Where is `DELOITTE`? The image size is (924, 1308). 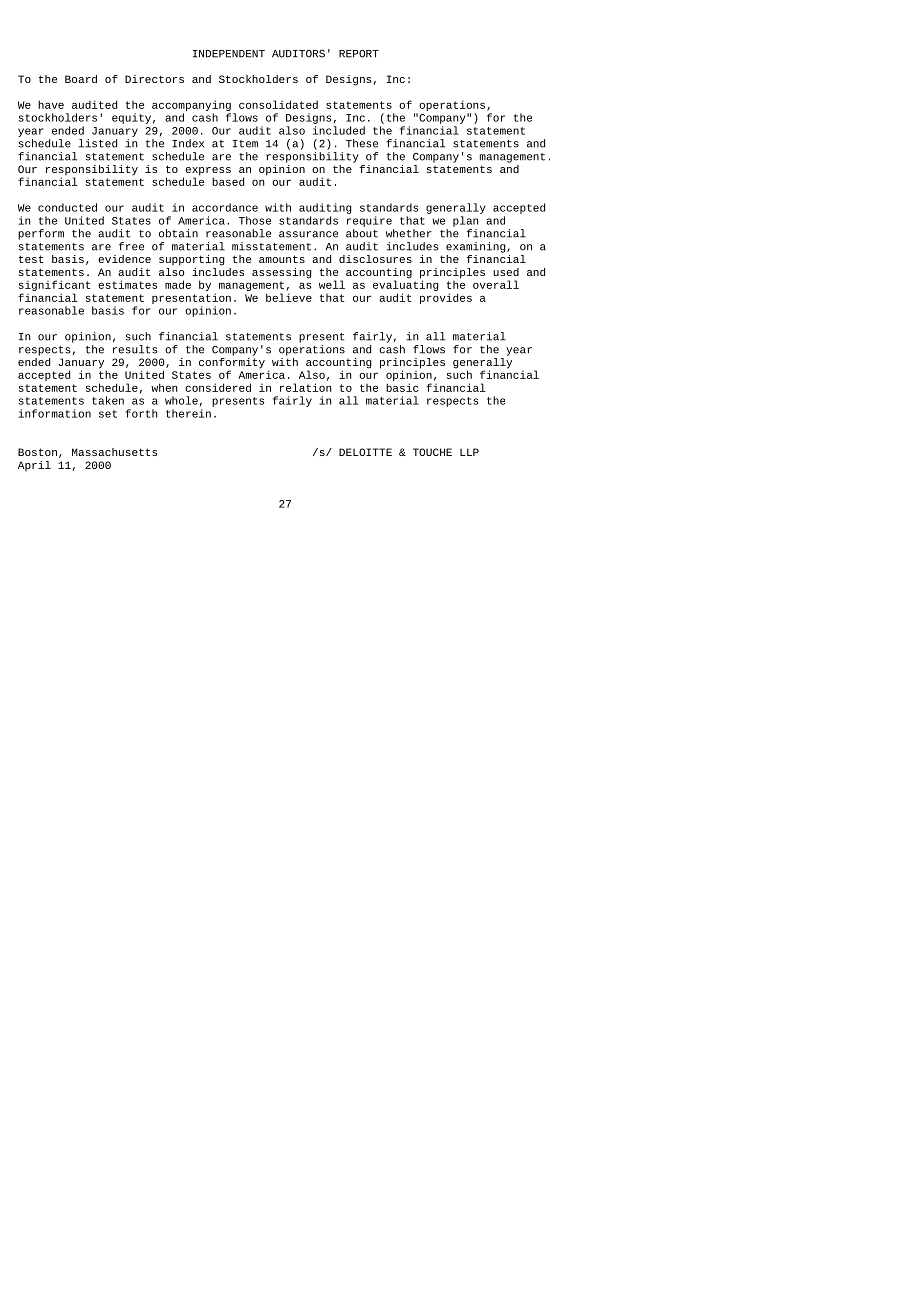
DELOITTE is located at coordinates (365, 452).
